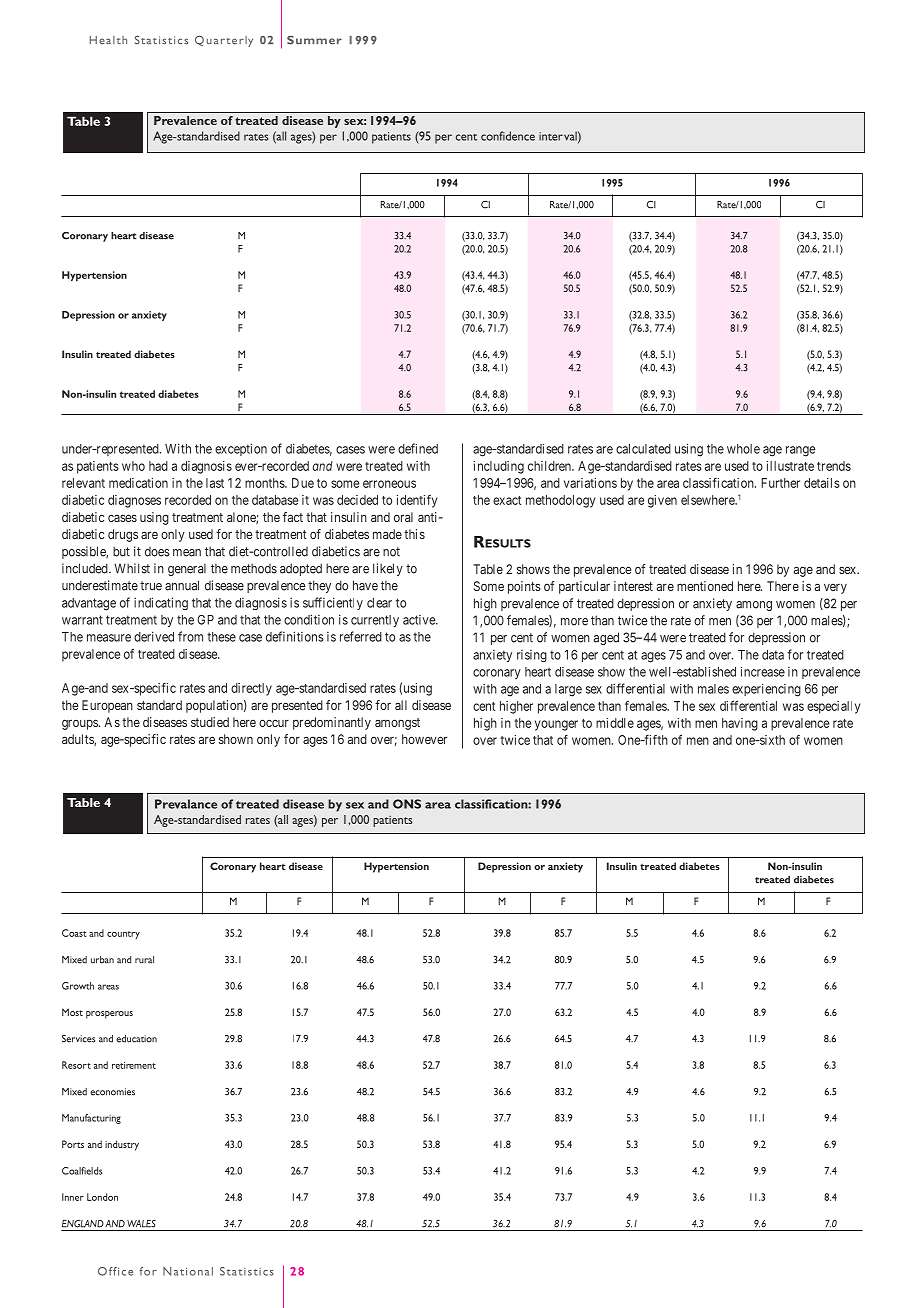  I want to click on WALES, so click(141, 1224).
